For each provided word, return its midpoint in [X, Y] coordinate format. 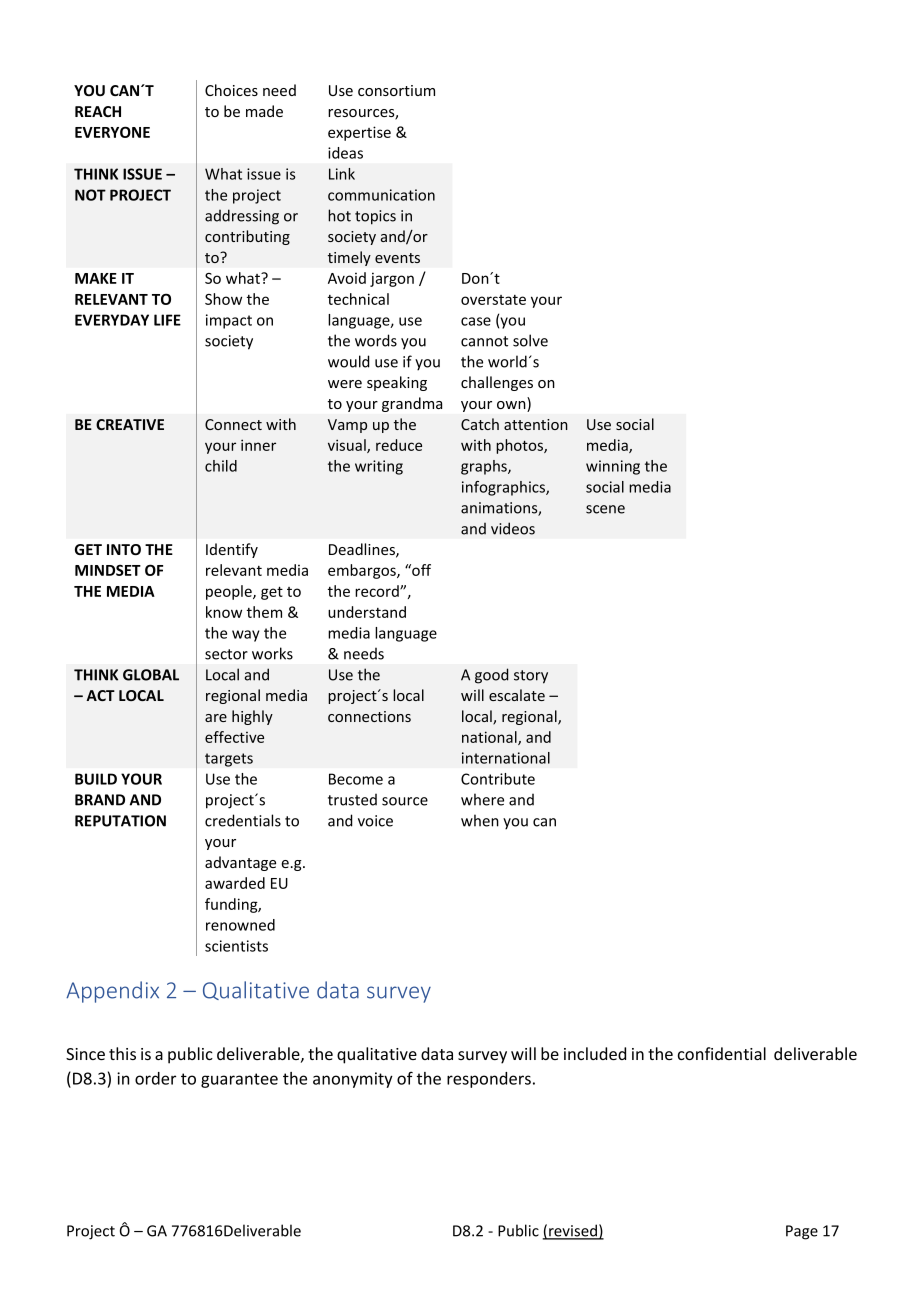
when [480, 820]
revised [573, 1231]
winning [613, 467]
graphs [485, 467]
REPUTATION [120, 821]
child [221, 466]
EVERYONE [112, 132]
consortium [396, 90]
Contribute [498, 779]
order [155, 1078]
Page [802, 1232]
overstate [493, 300]
